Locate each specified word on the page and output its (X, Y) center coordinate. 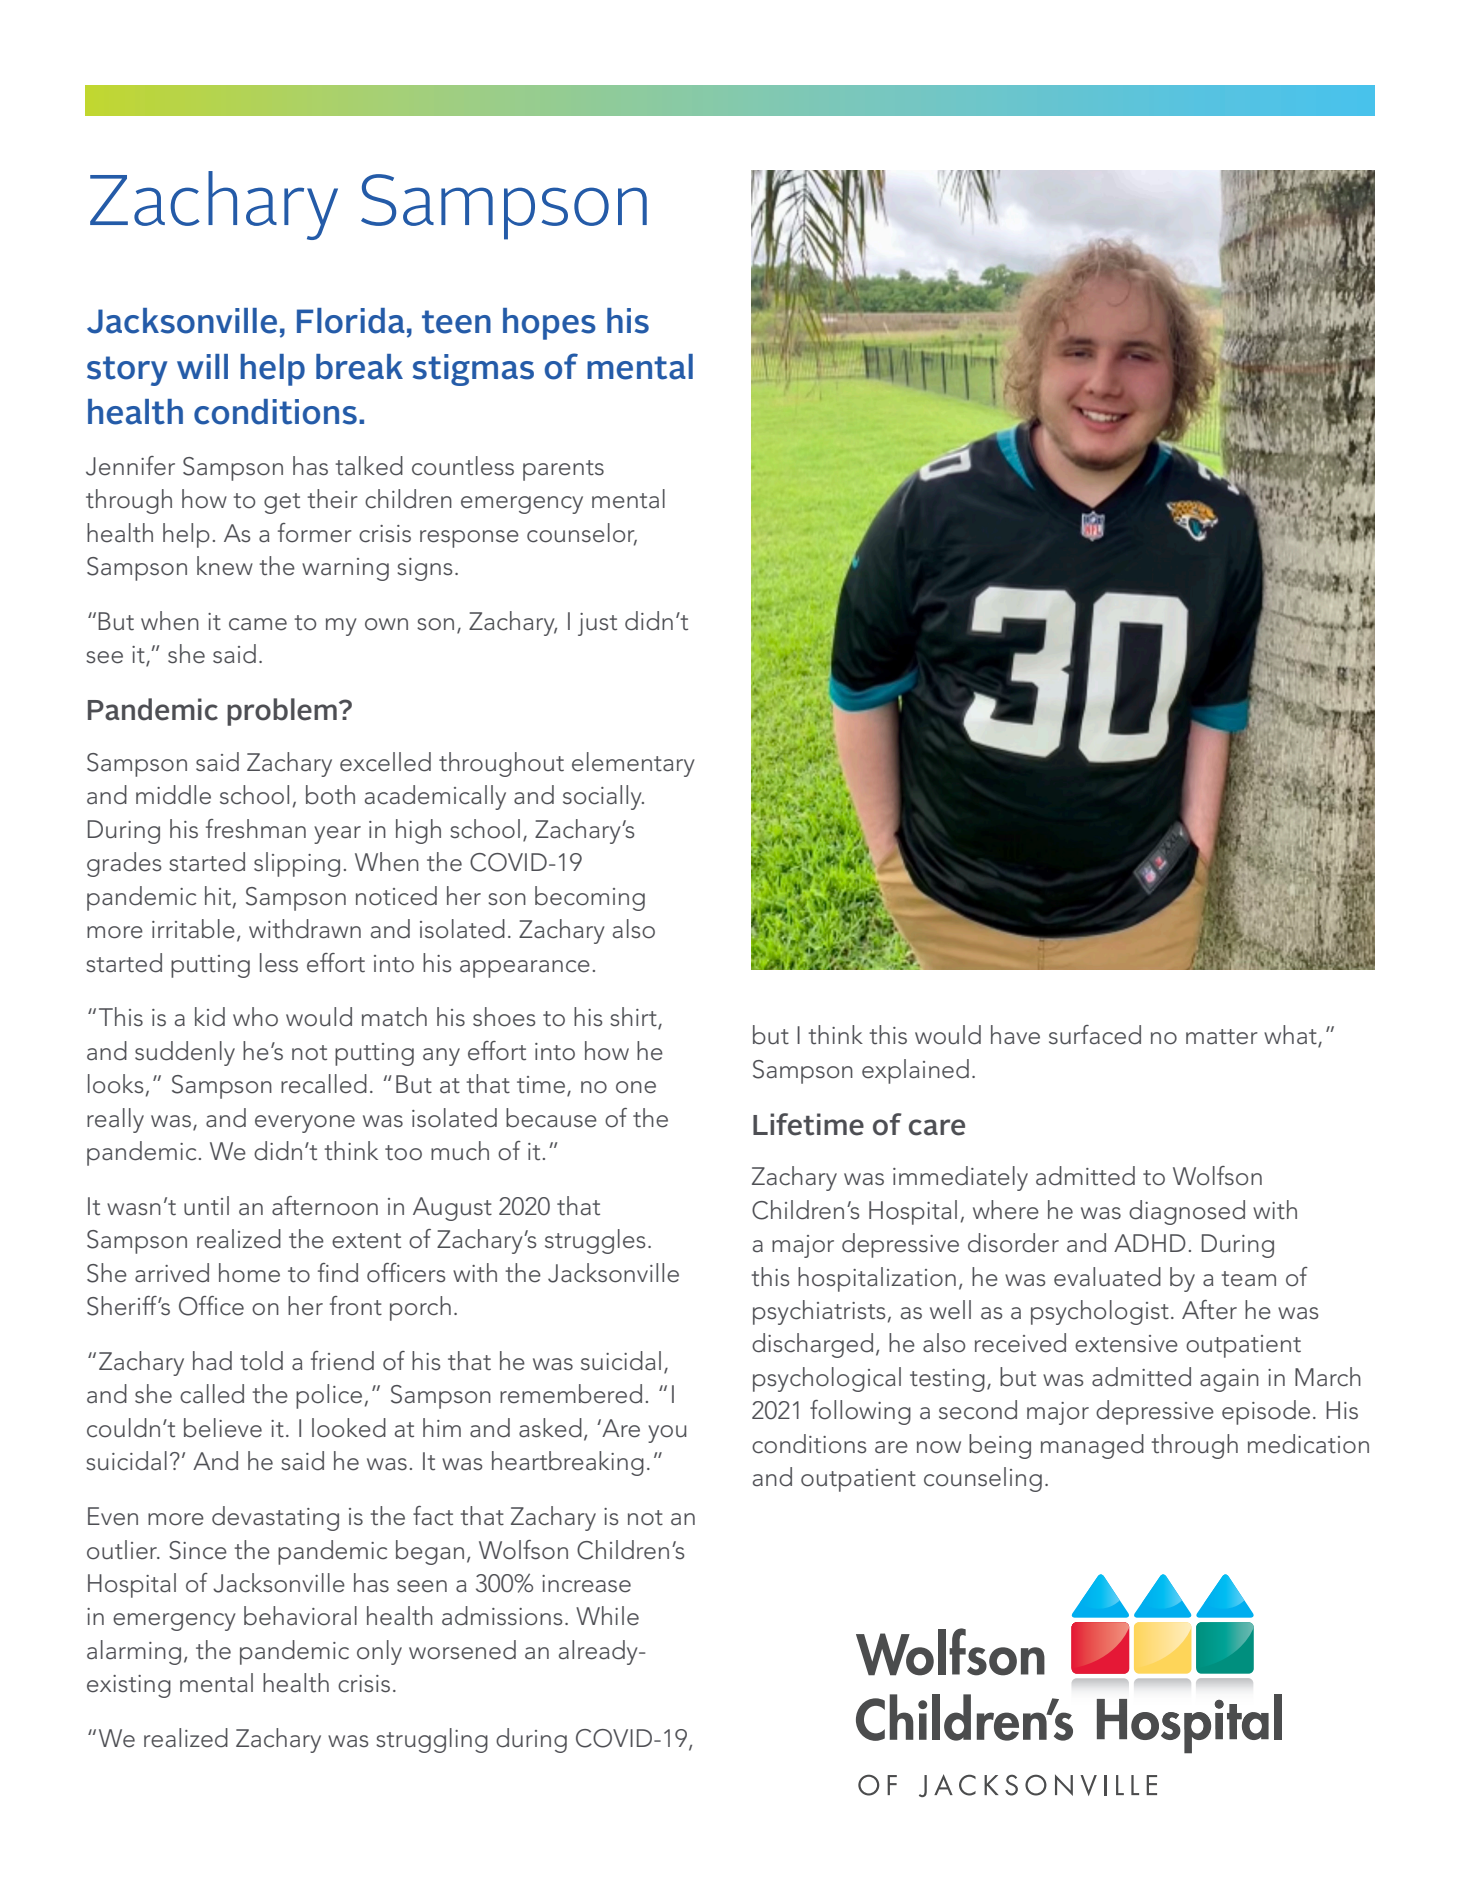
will (202, 366)
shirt (634, 1018)
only (379, 1652)
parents (563, 470)
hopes (549, 324)
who (255, 1017)
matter (1222, 1037)
